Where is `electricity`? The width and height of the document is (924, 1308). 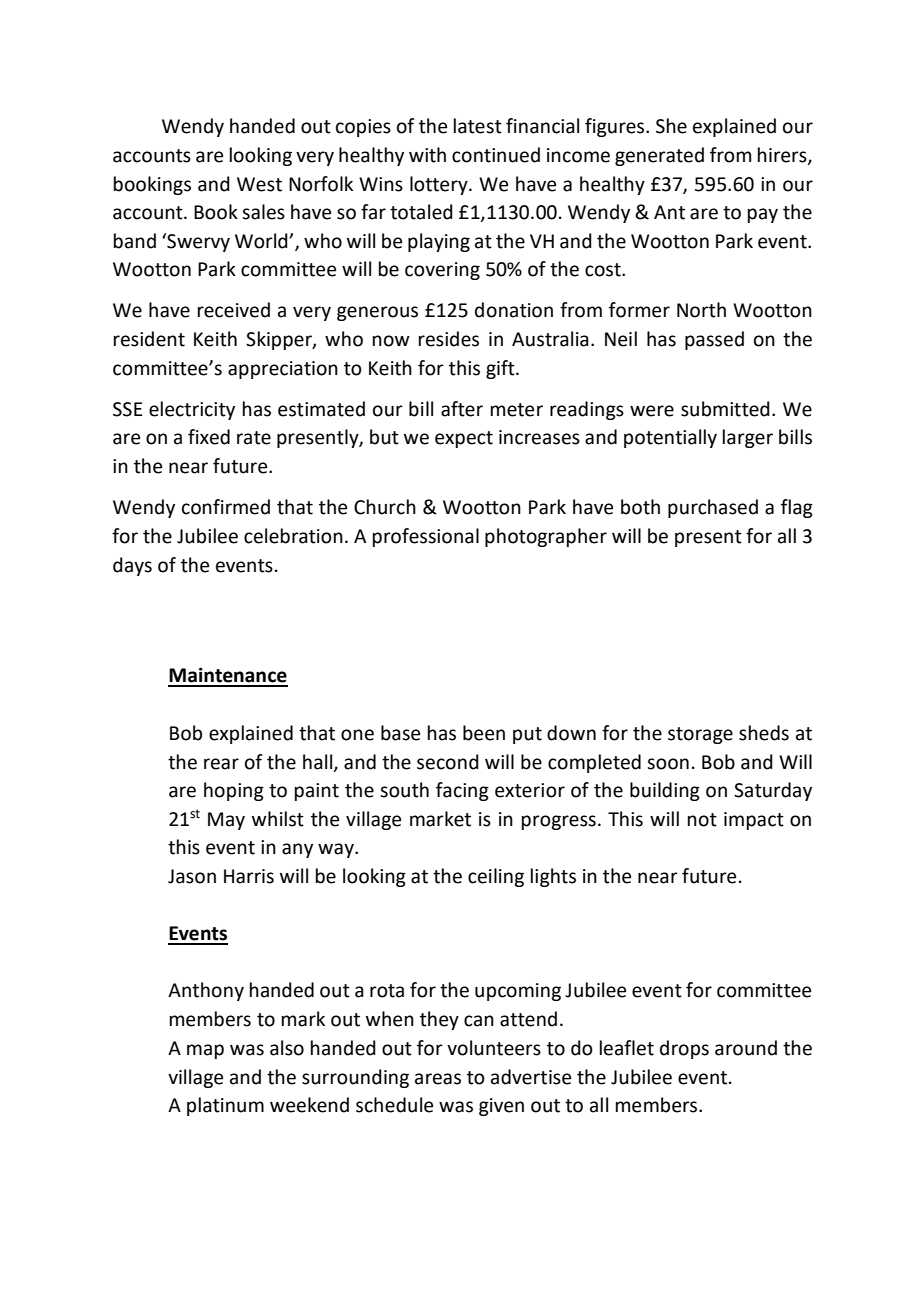 electricity is located at coordinates (192, 410).
